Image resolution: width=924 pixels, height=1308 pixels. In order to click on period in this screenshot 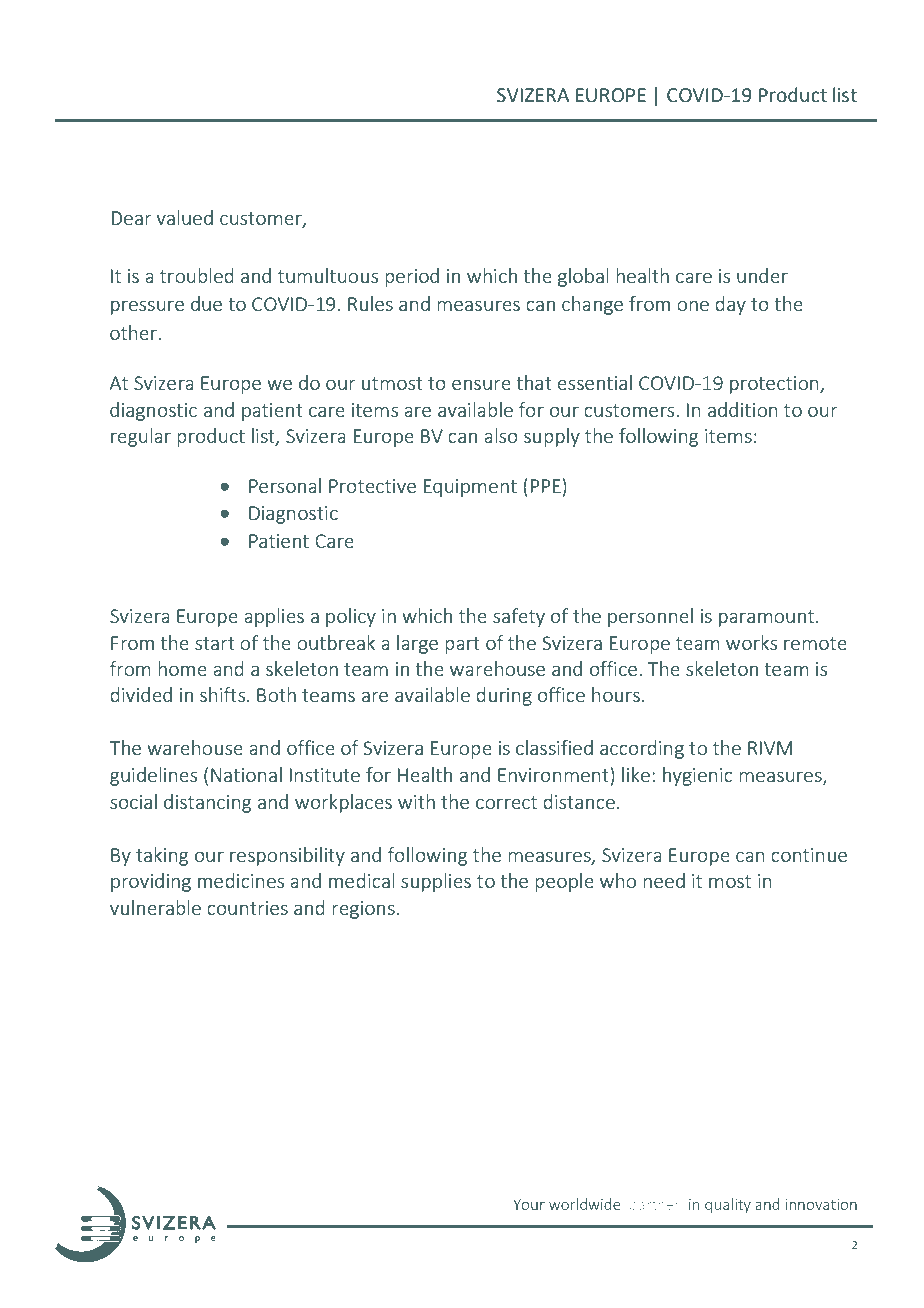, I will do `click(412, 277)`.
